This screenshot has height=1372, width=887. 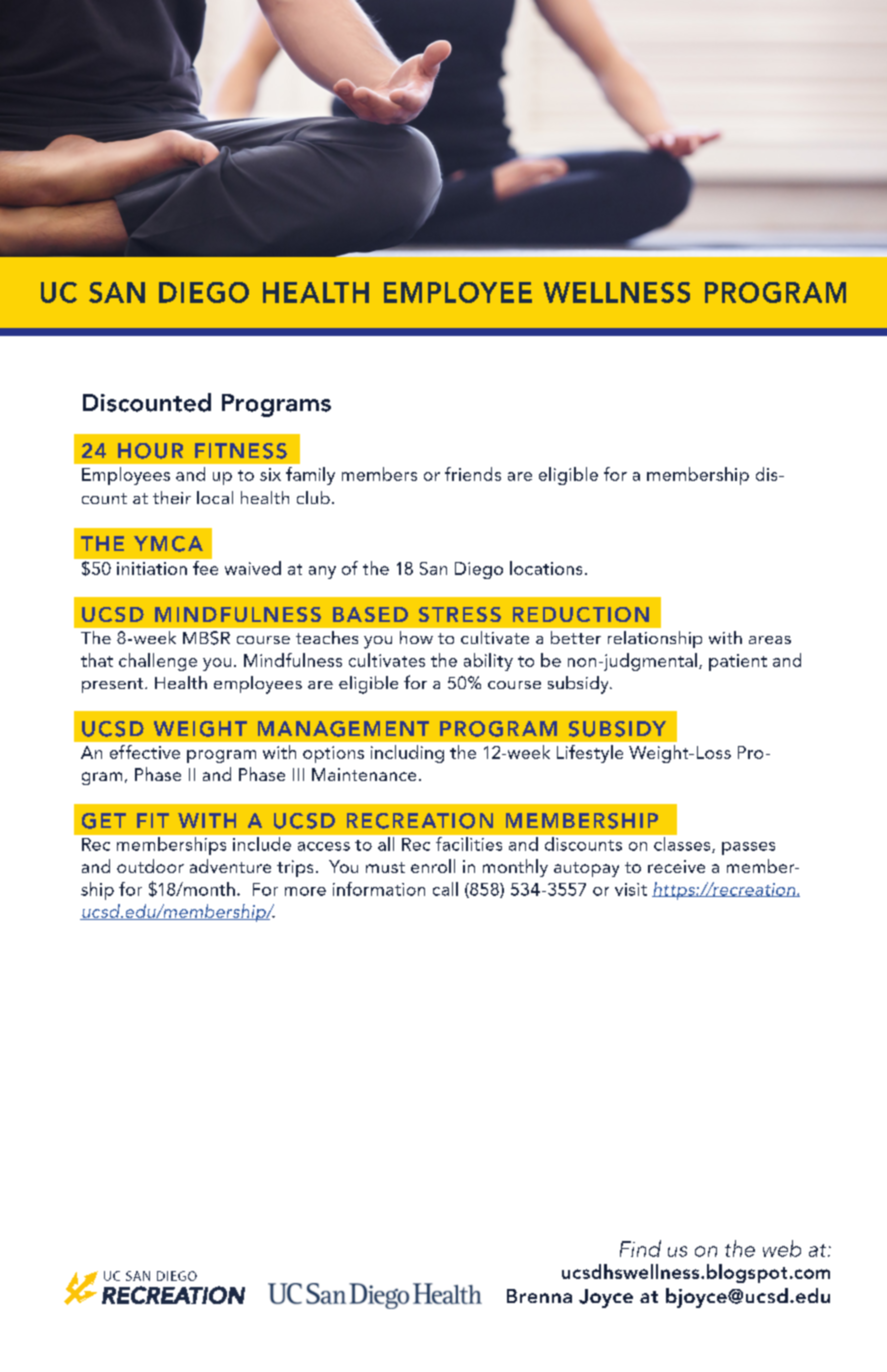 I want to click on visit, so click(x=631, y=889).
